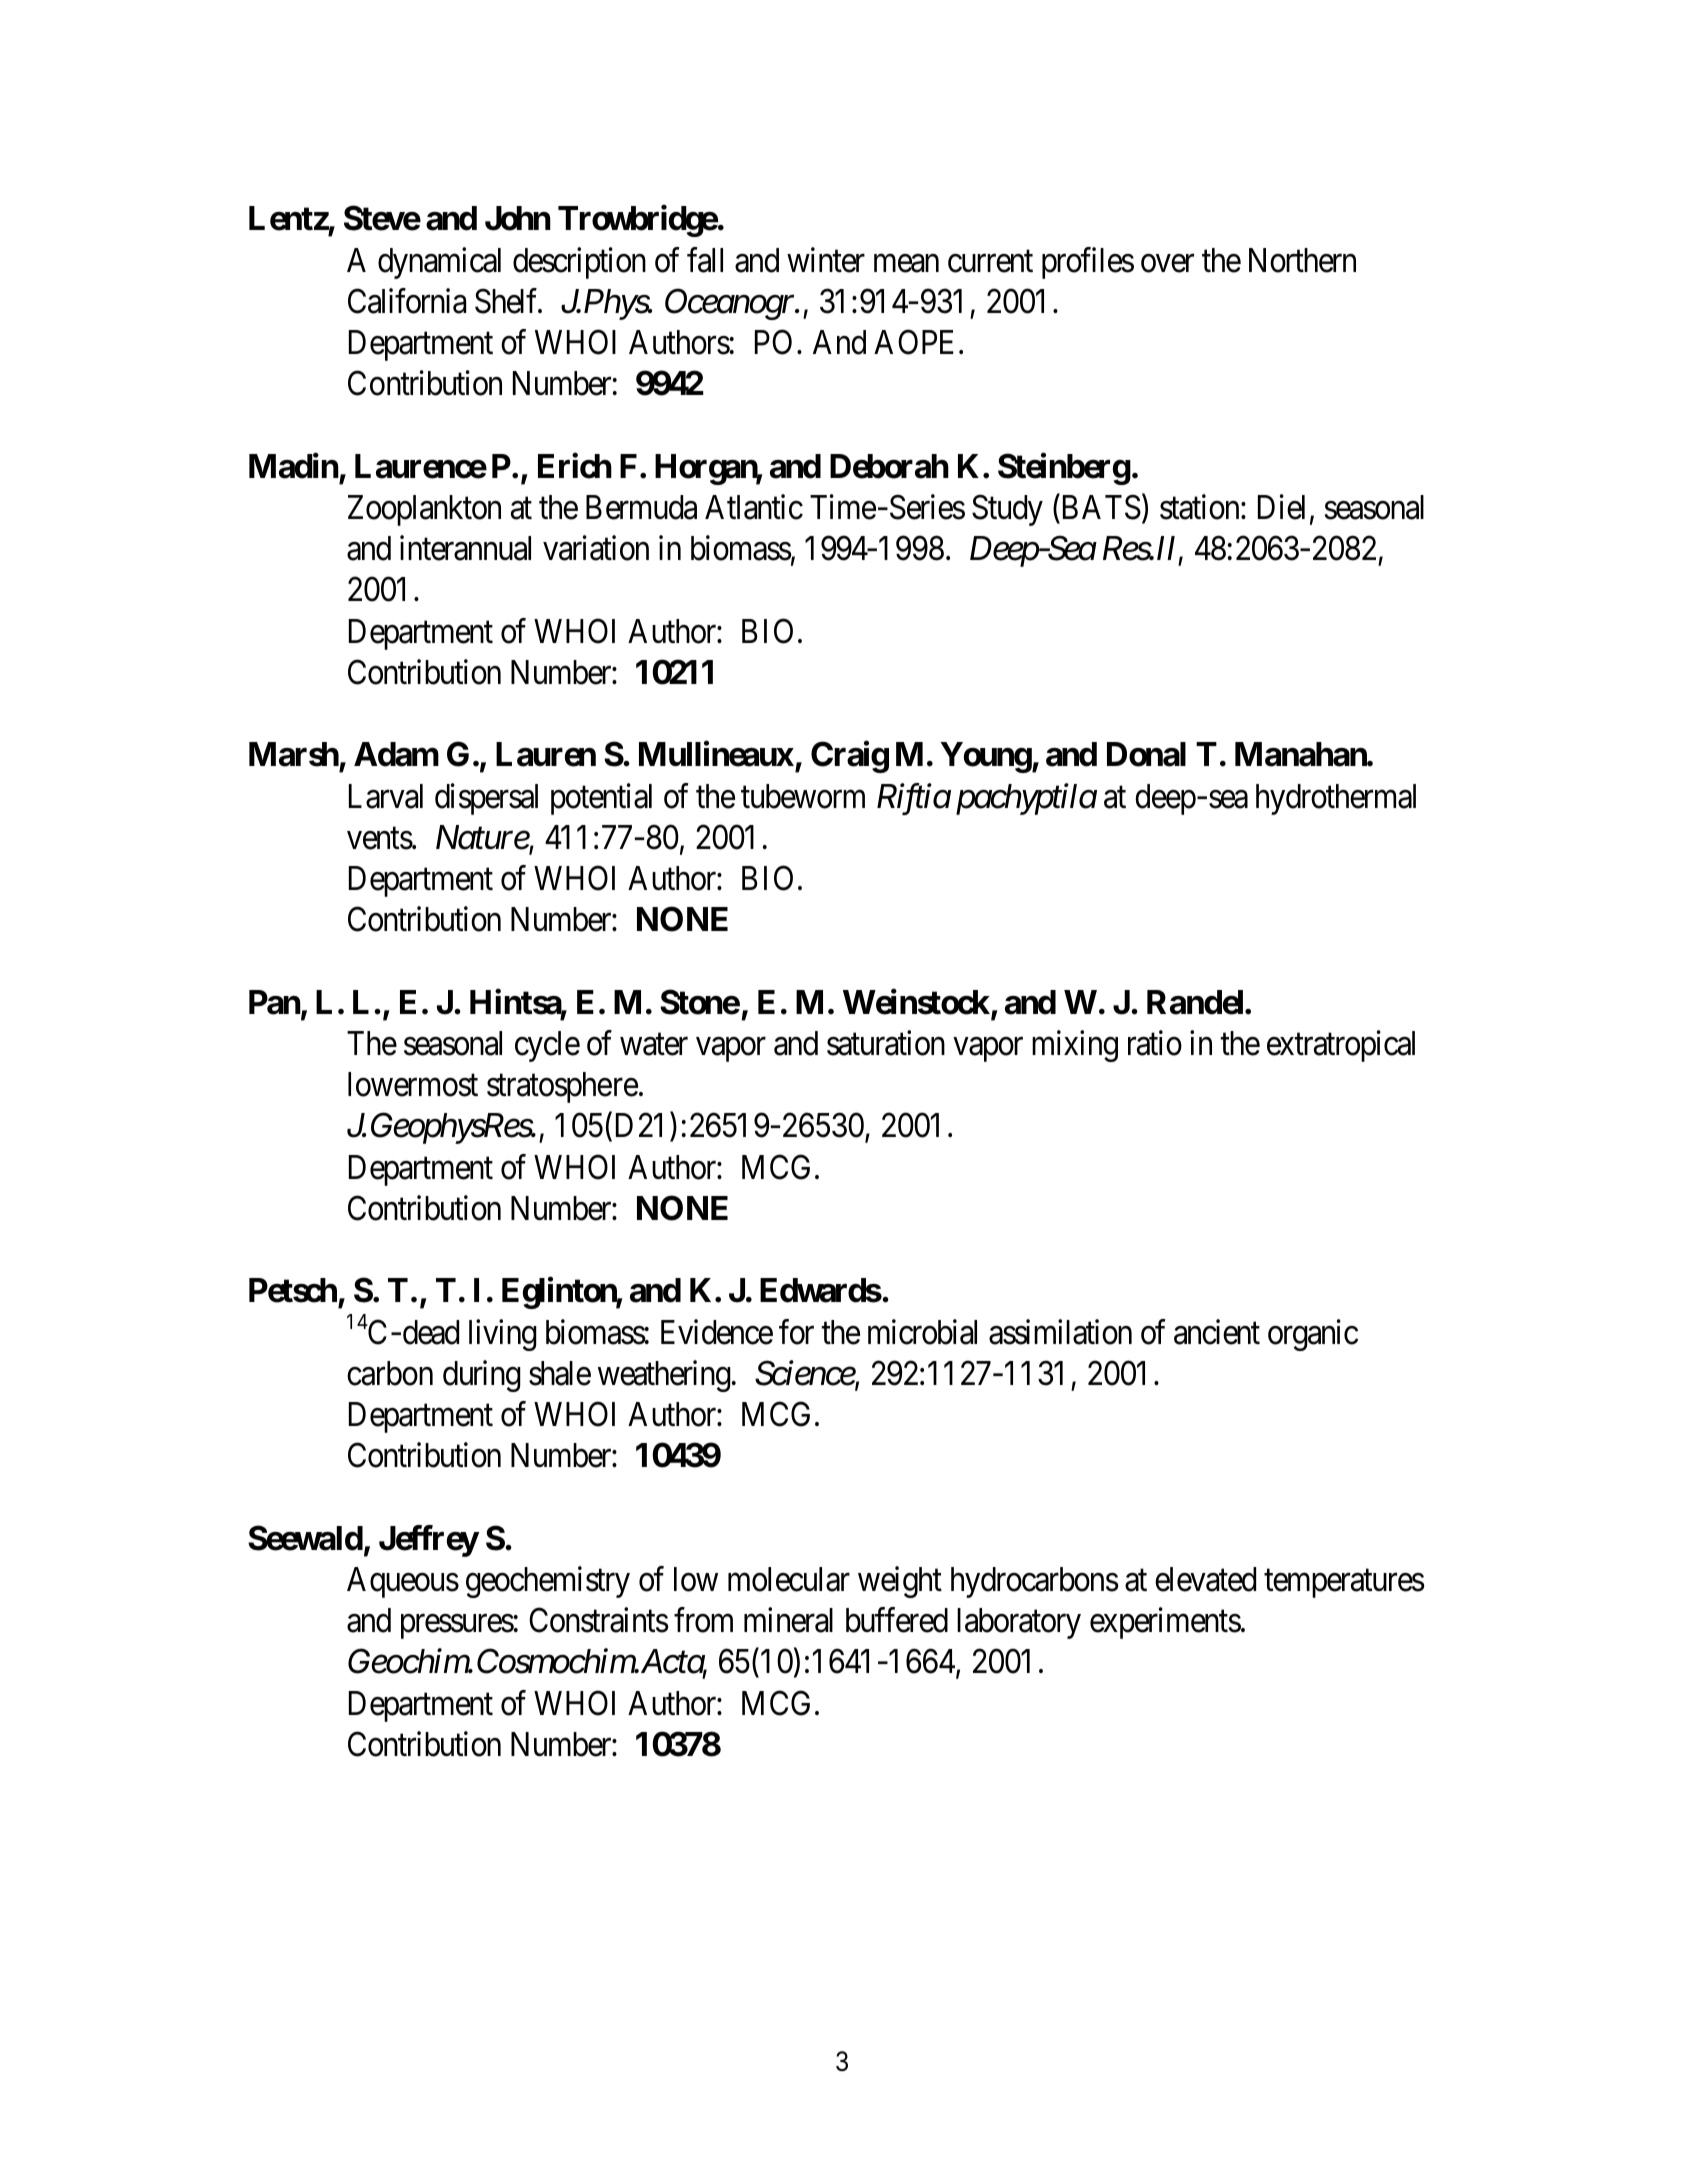 This screenshot has width=1682, height=2177. What do you see at coordinates (275, 1003) in the screenshot?
I see `Pan` at bounding box center [275, 1003].
